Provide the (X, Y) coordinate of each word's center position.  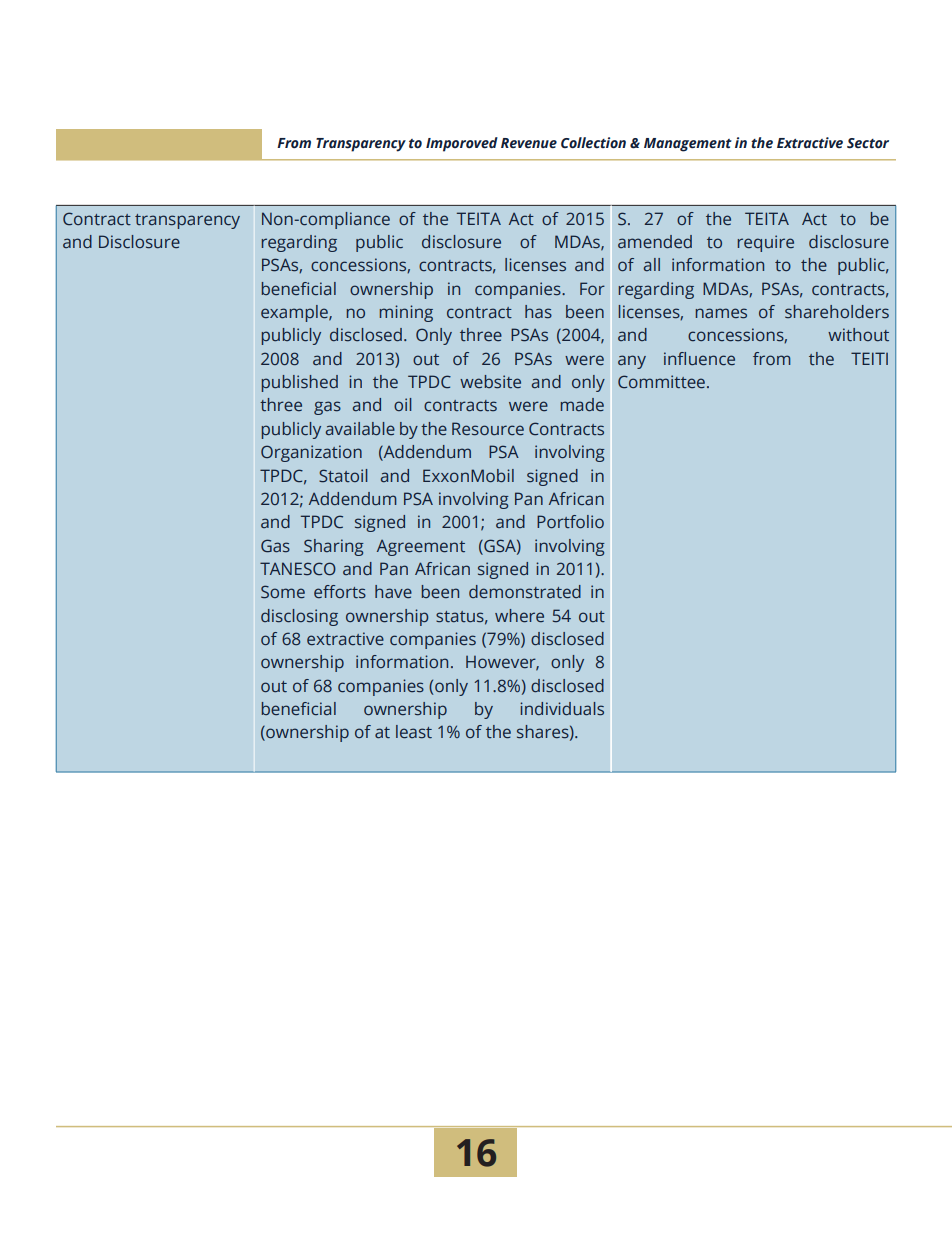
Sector (868, 143)
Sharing (334, 547)
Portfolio (570, 521)
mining (406, 313)
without (858, 335)
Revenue (529, 143)
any (632, 362)
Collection (593, 143)
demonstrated (525, 592)
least (414, 732)
